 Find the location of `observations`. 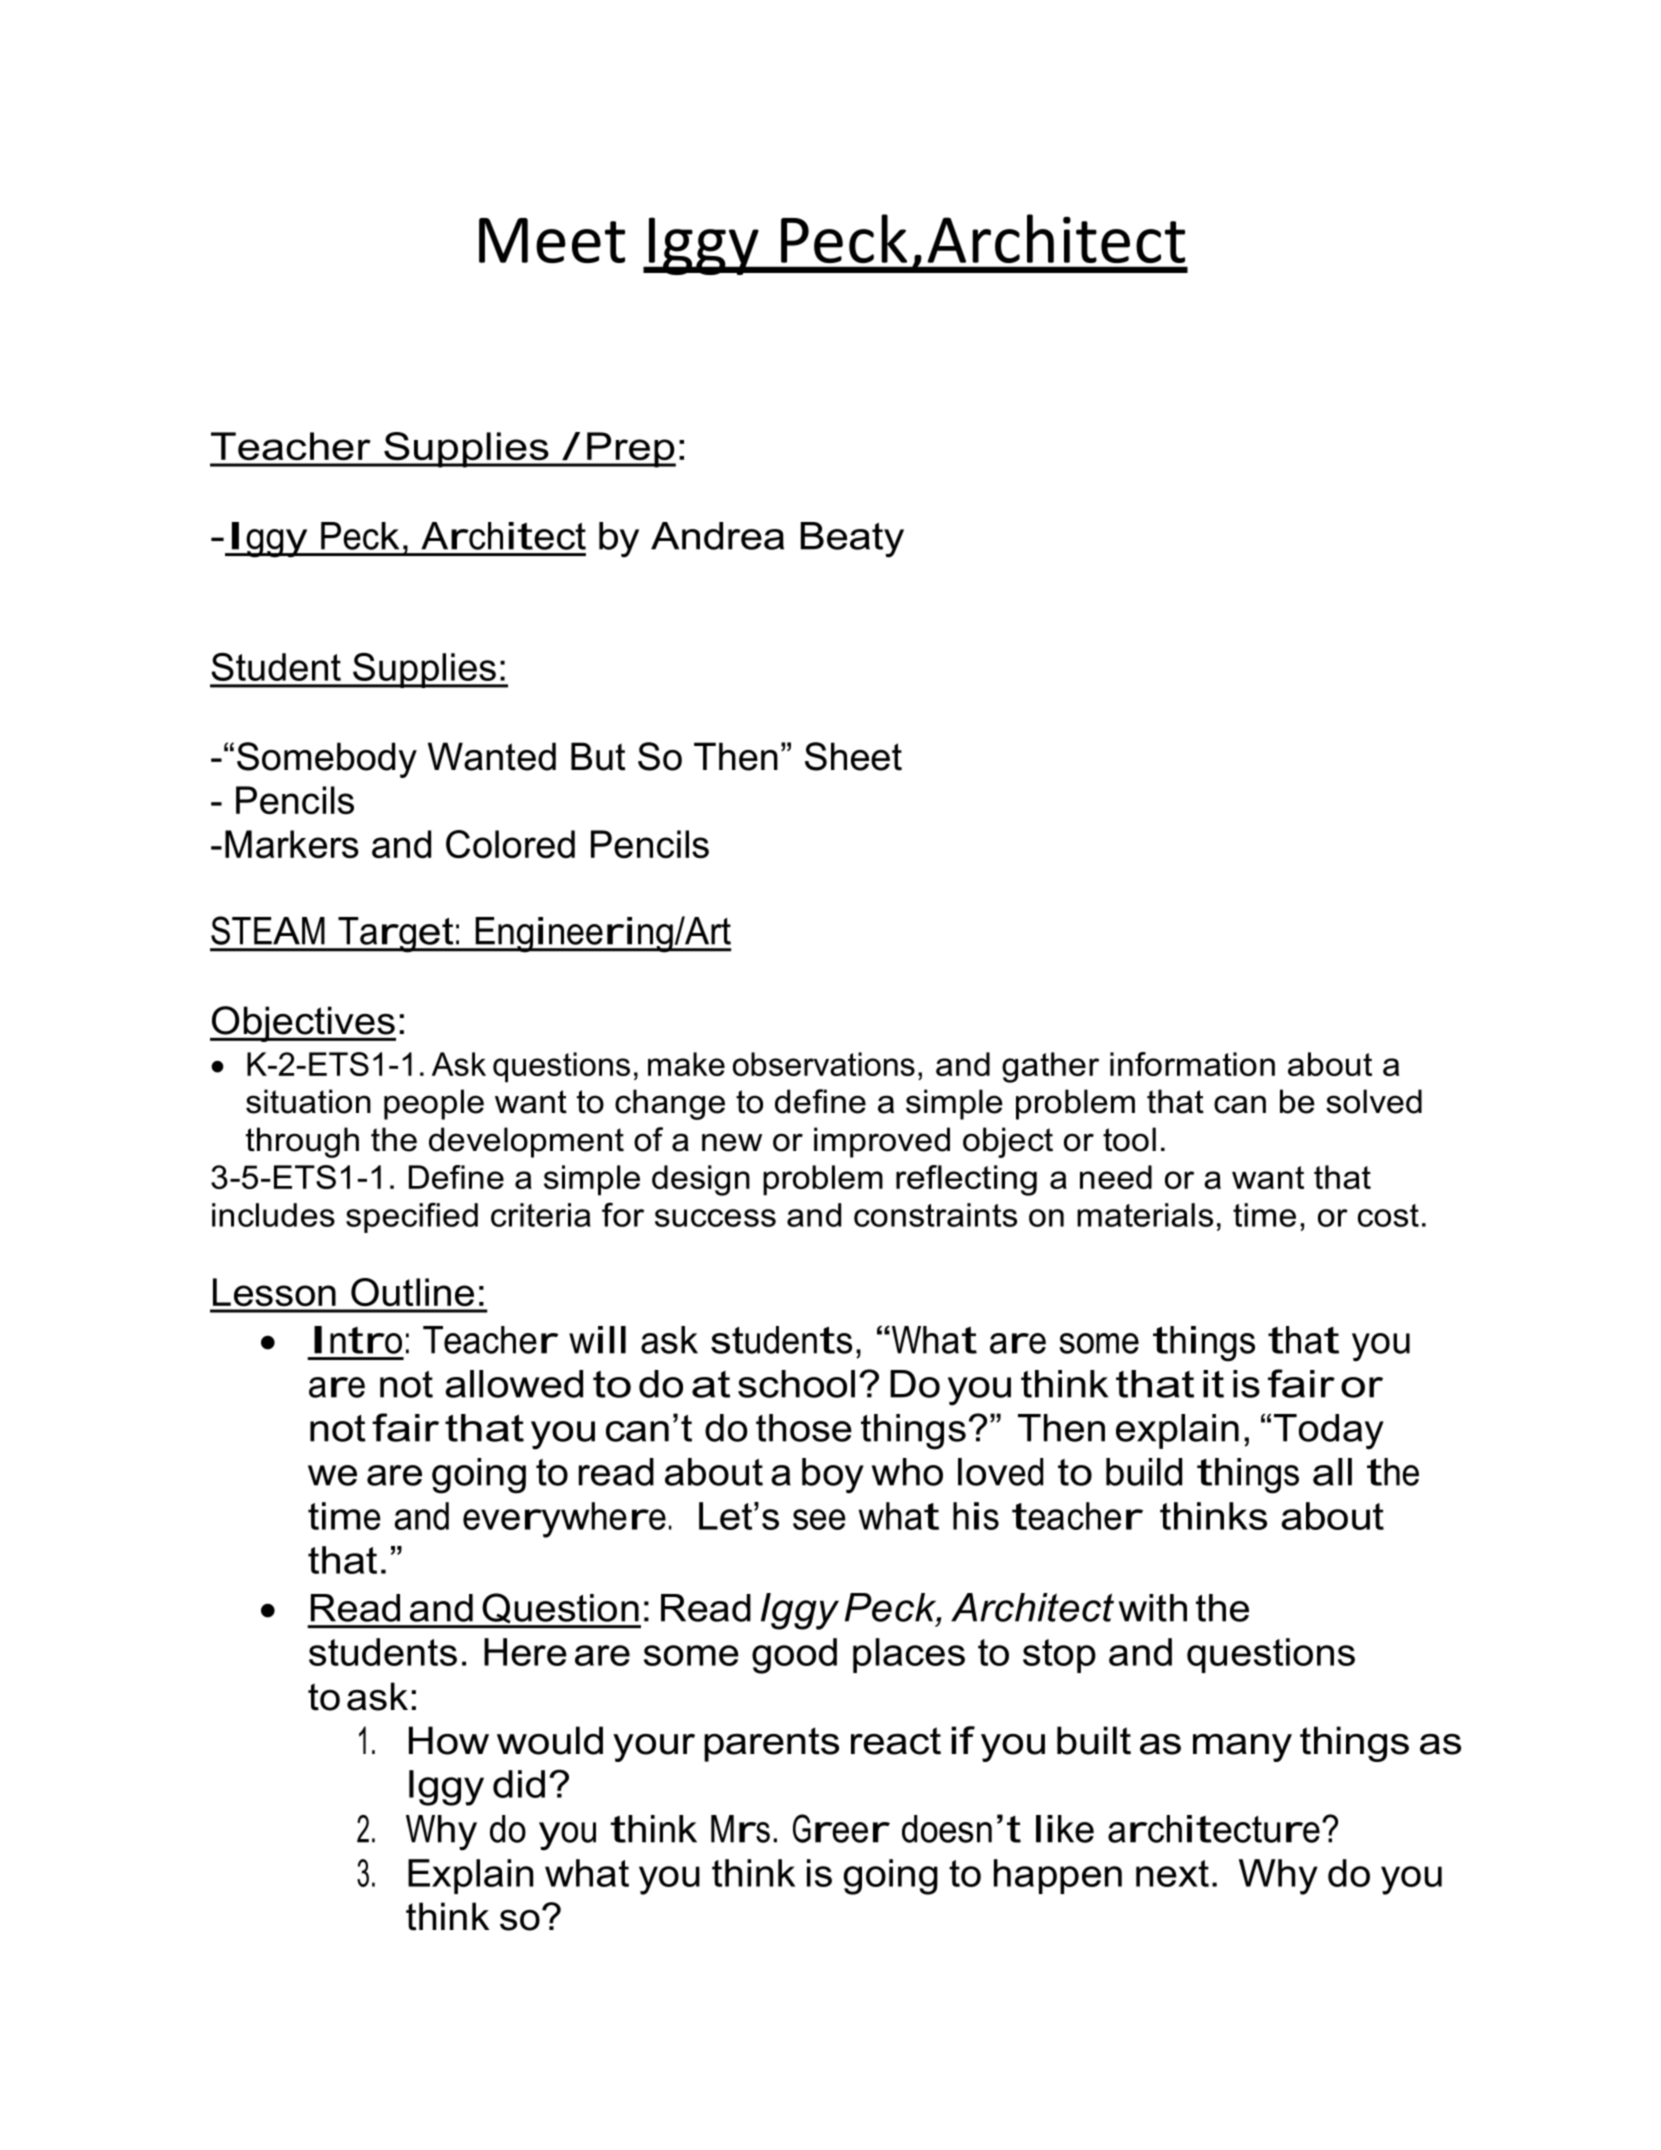

observations is located at coordinates (824, 1064).
